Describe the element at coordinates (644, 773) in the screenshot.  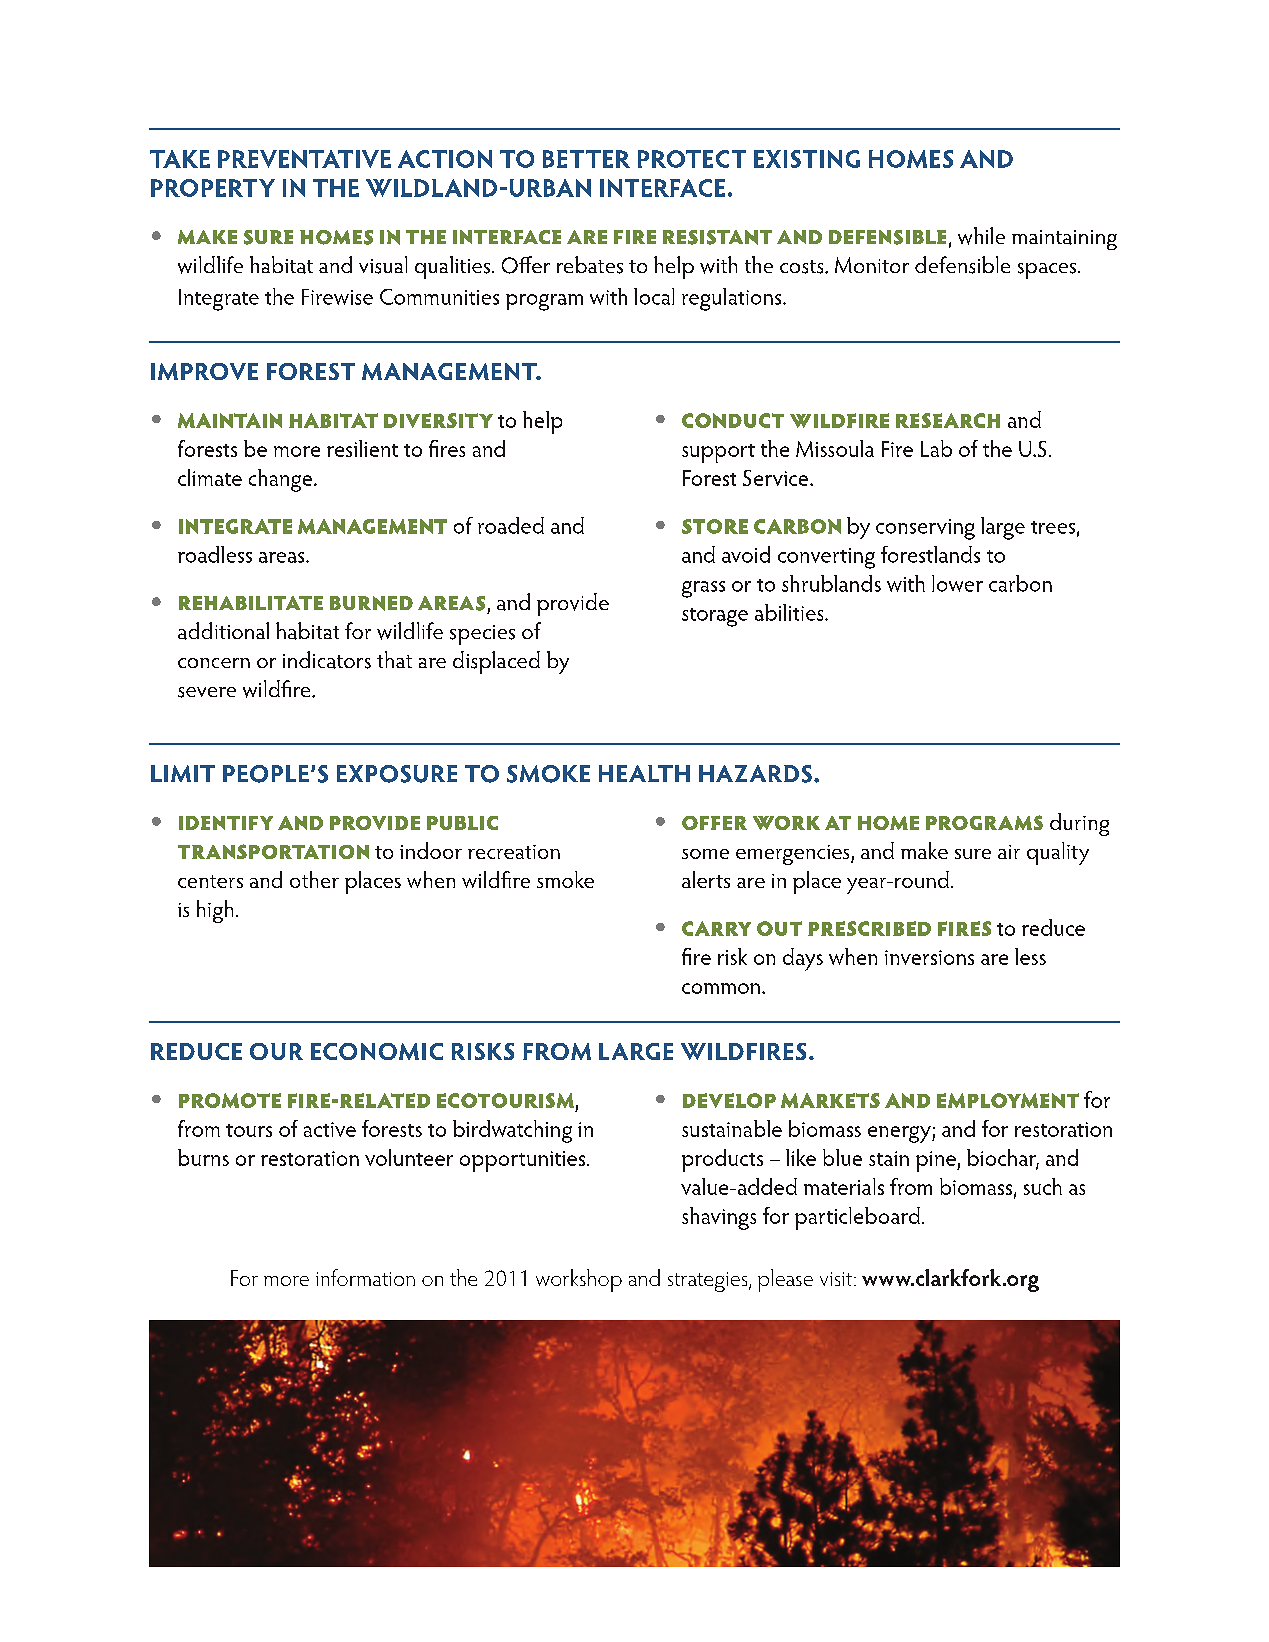
I see `HEALTH` at that location.
